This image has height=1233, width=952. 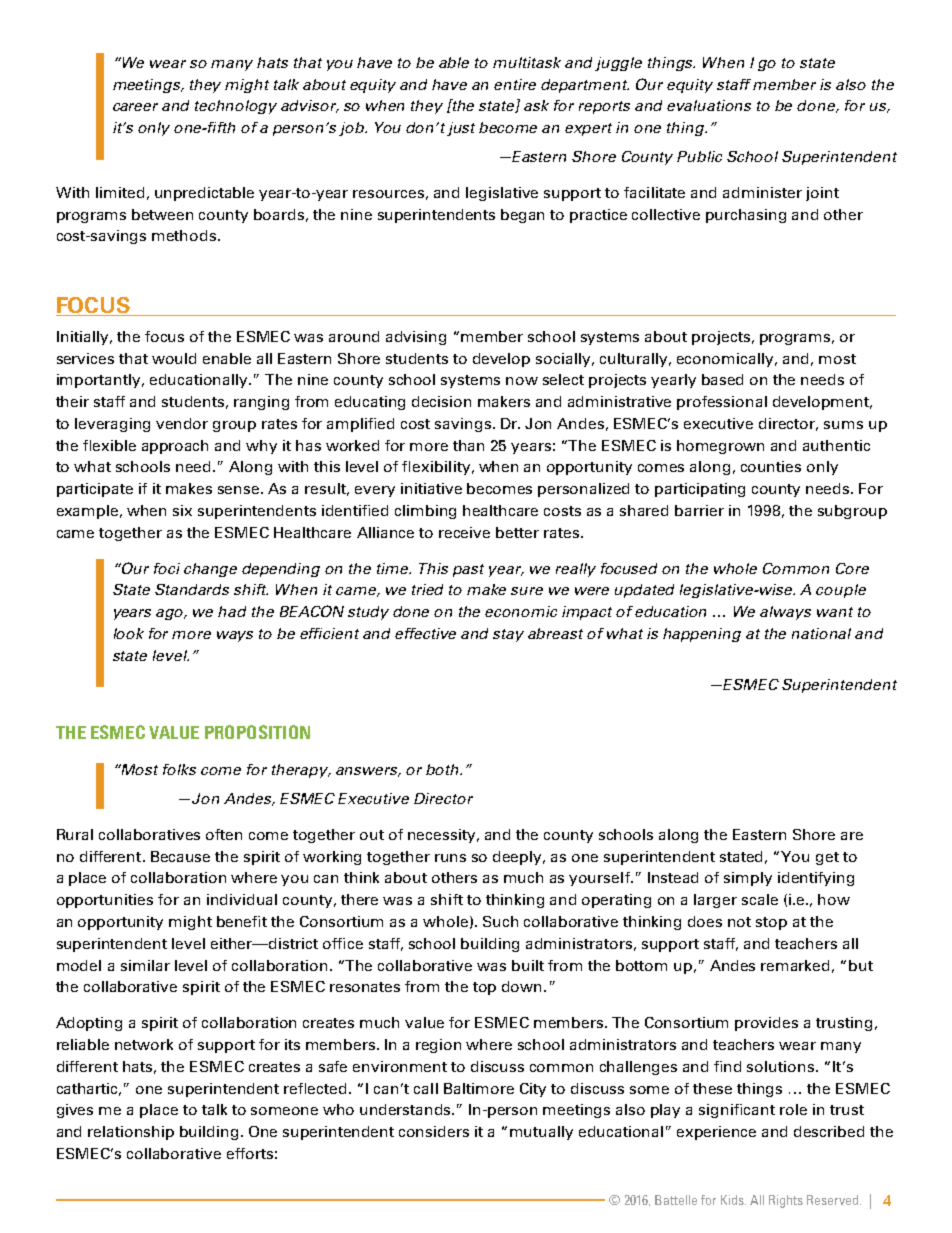 What do you see at coordinates (821, 633) in the image?
I see `national` at bounding box center [821, 633].
